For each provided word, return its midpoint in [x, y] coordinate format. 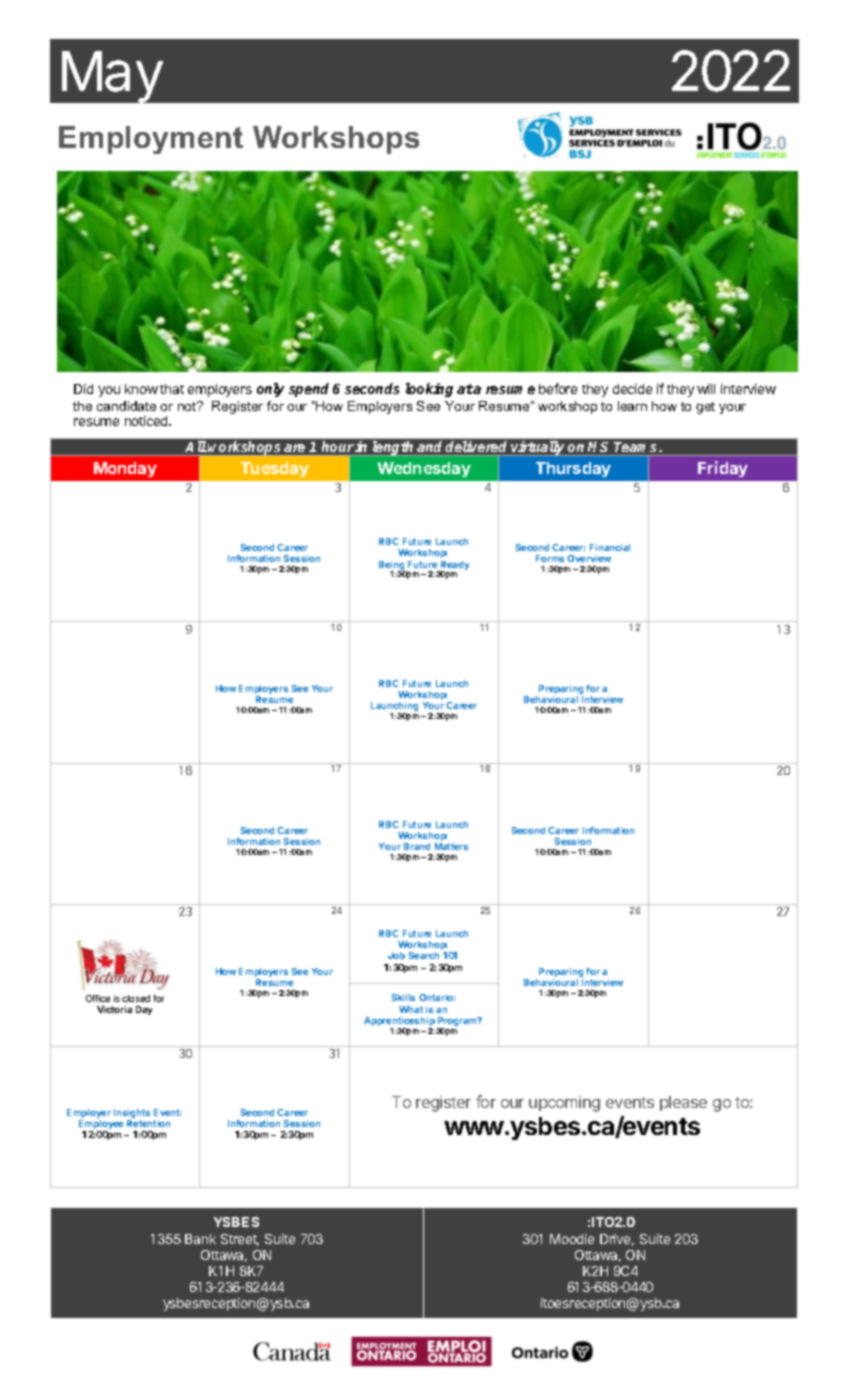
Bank [200, 1239]
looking [429, 390]
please [683, 1103]
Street [240, 1240]
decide [632, 389]
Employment [151, 140]
